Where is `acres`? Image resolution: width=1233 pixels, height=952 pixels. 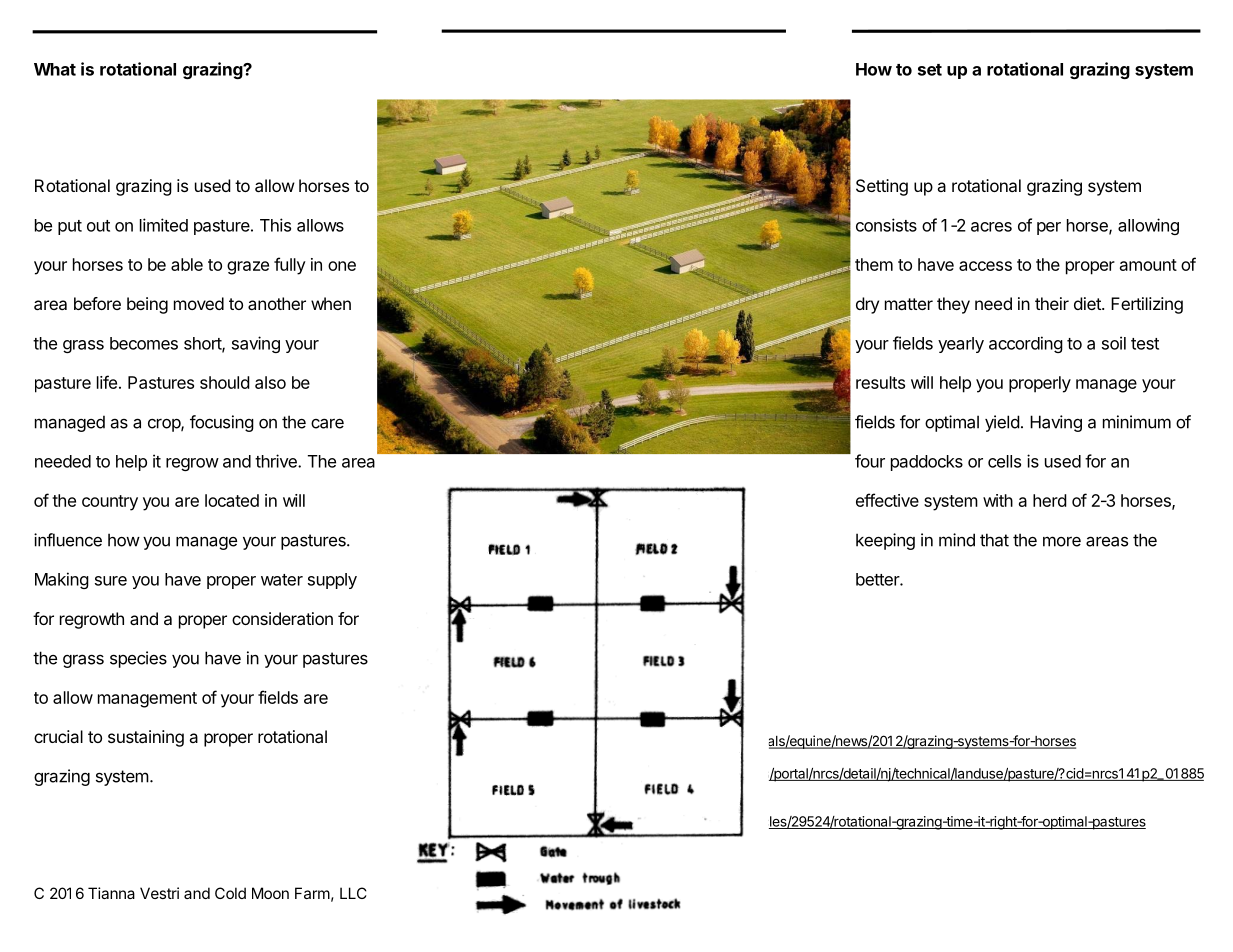 acres is located at coordinates (991, 227).
